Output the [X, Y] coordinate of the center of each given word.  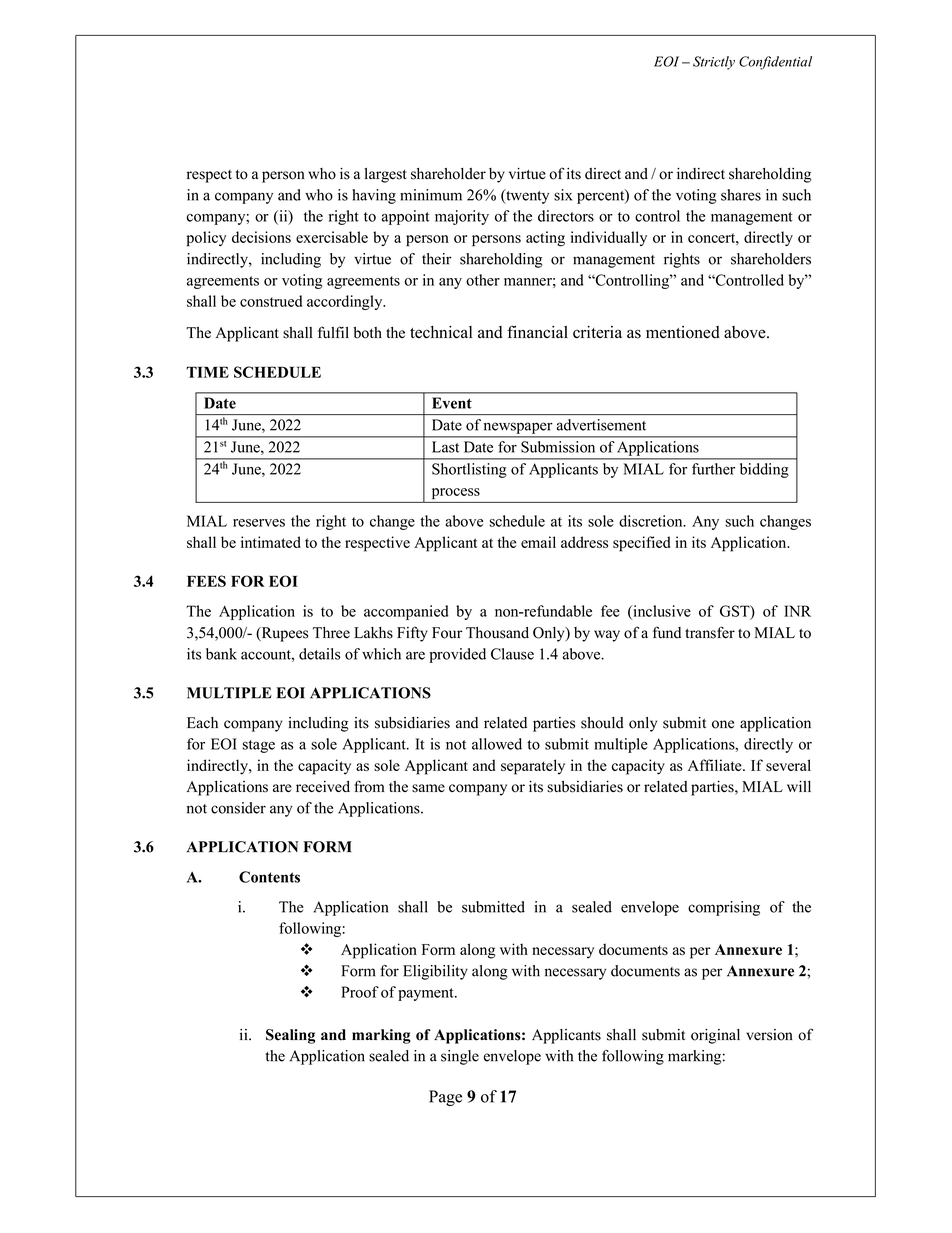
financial [537, 331]
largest [386, 175]
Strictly [714, 63]
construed [271, 301]
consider [238, 808]
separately [533, 767]
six [563, 195]
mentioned [683, 332]
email [538, 542]
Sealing [290, 1036]
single [460, 1057]
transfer [710, 632]
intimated [271, 542]
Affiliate [716, 765]
